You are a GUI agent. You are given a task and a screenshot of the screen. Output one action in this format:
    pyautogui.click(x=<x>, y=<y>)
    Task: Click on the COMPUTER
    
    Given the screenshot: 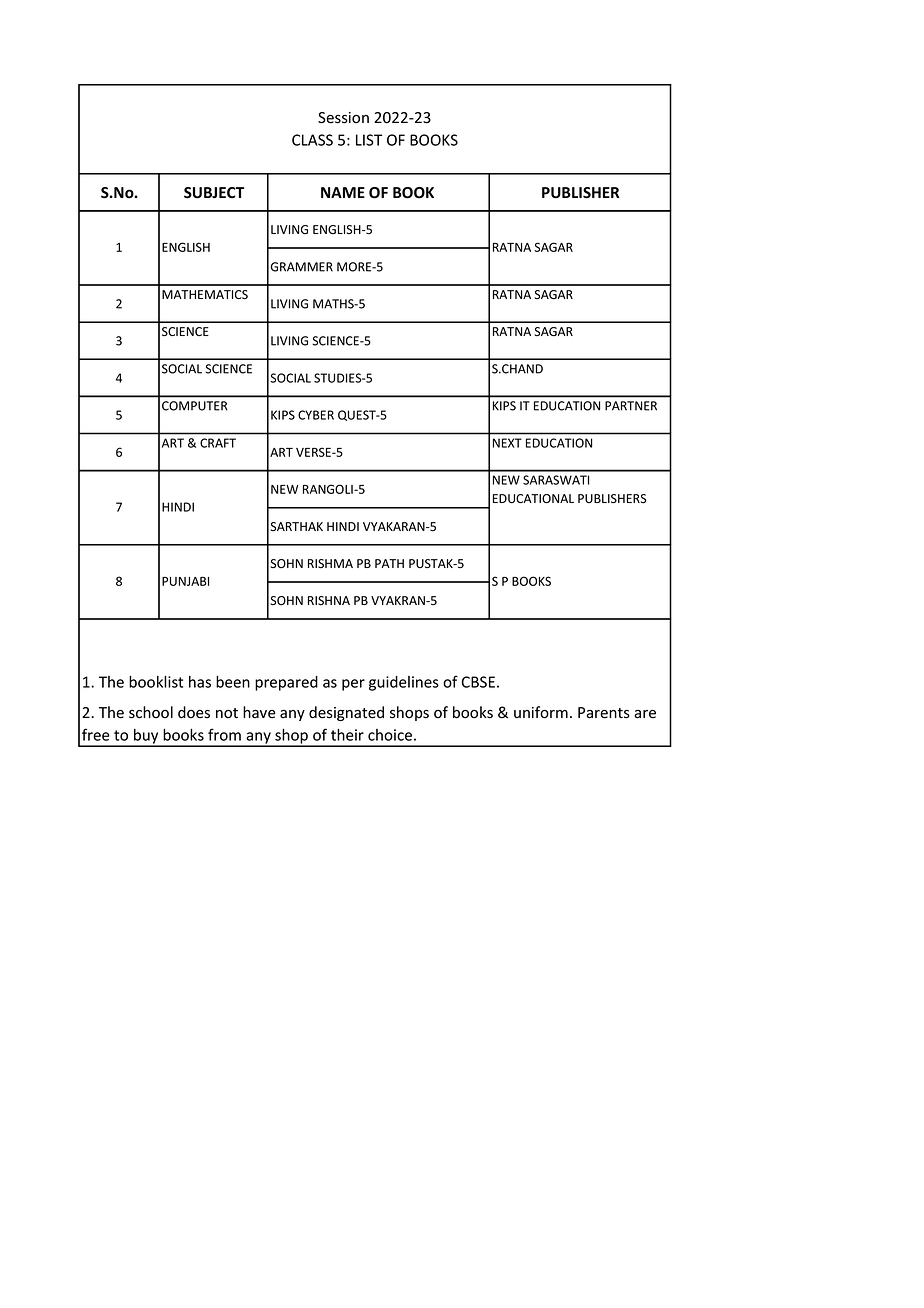 What is the action you would take?
    pyautogui.click(x=194, y=406)
